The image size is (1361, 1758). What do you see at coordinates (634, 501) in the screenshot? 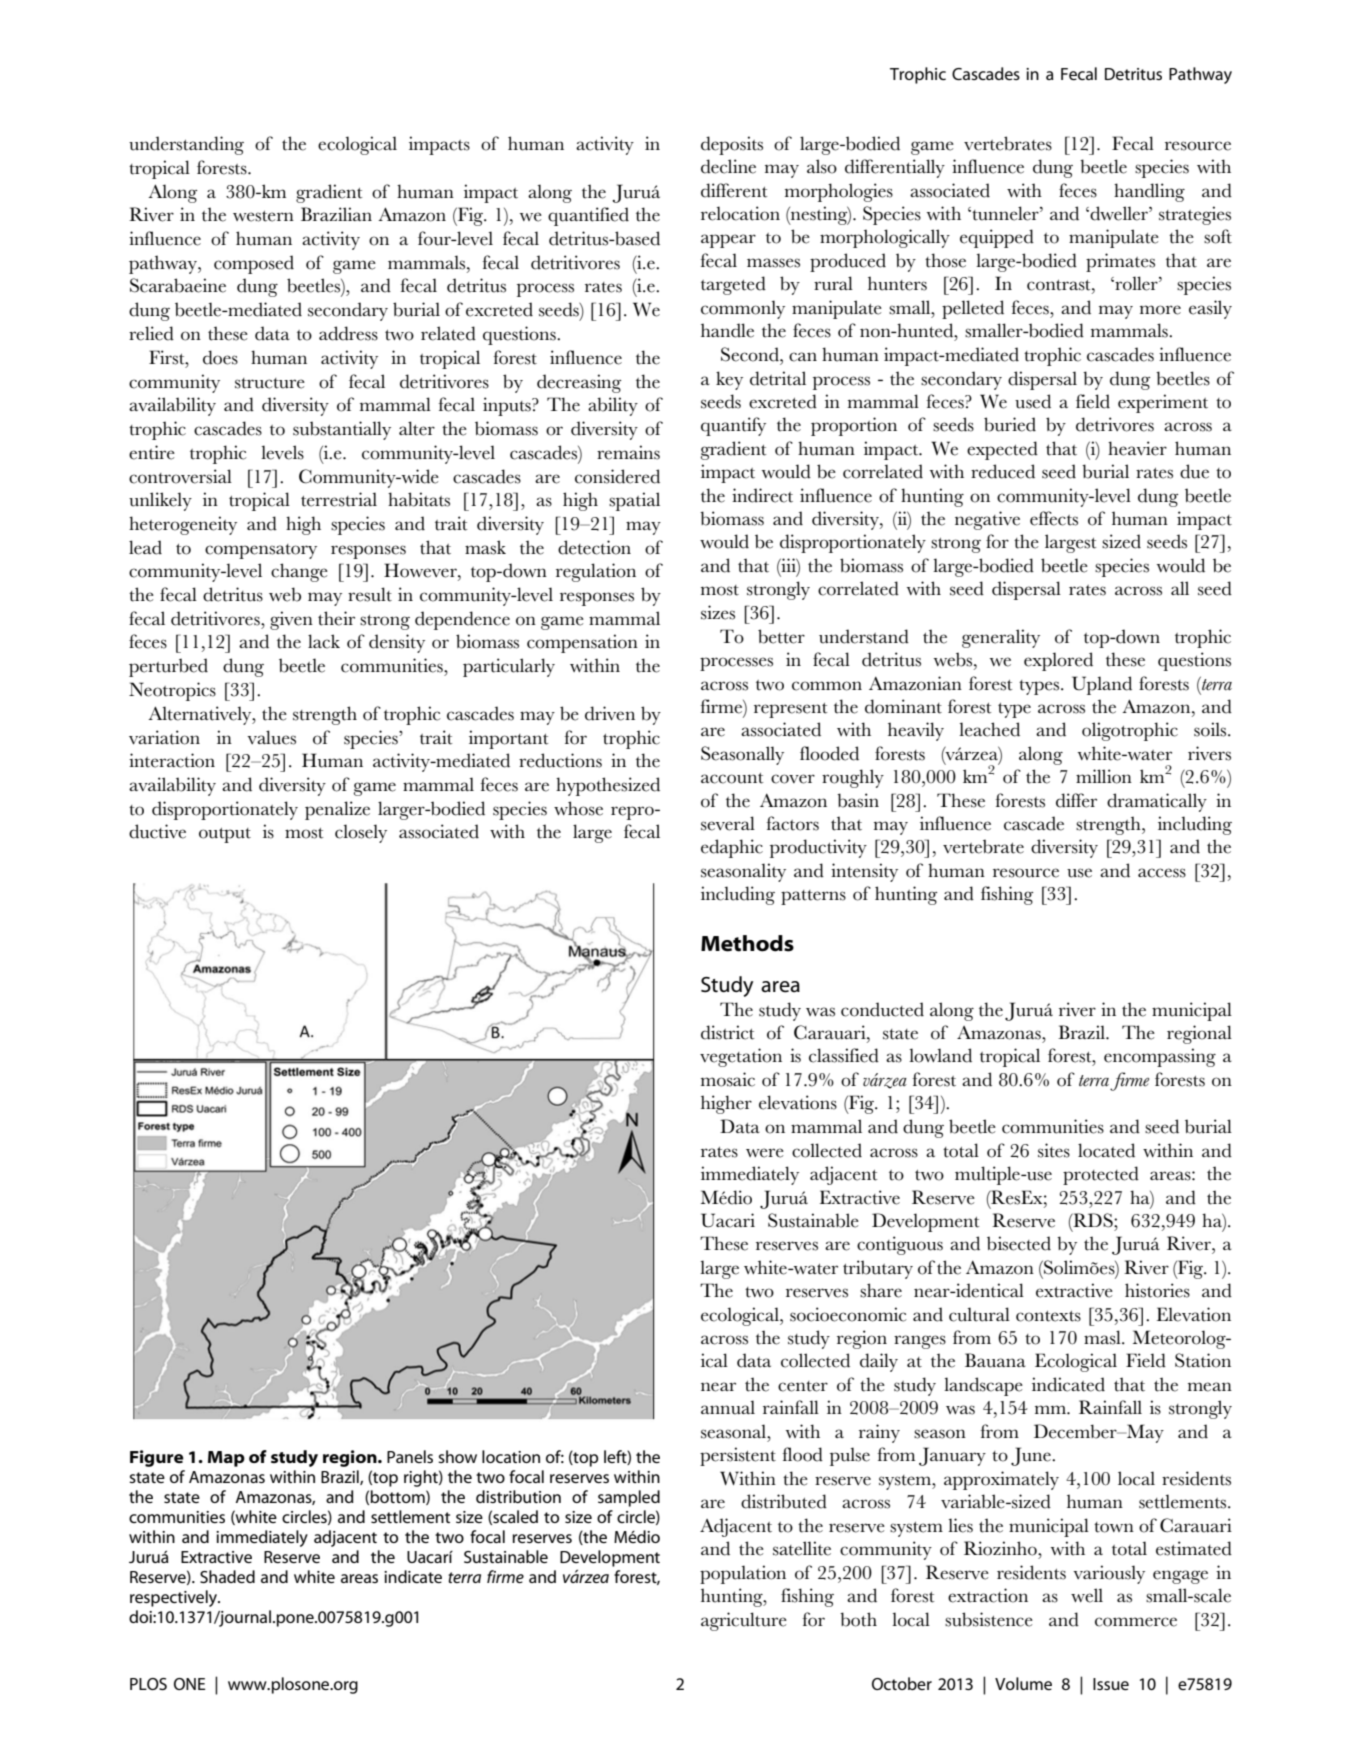
I see `spatial` at bounding box center [634, 501].
